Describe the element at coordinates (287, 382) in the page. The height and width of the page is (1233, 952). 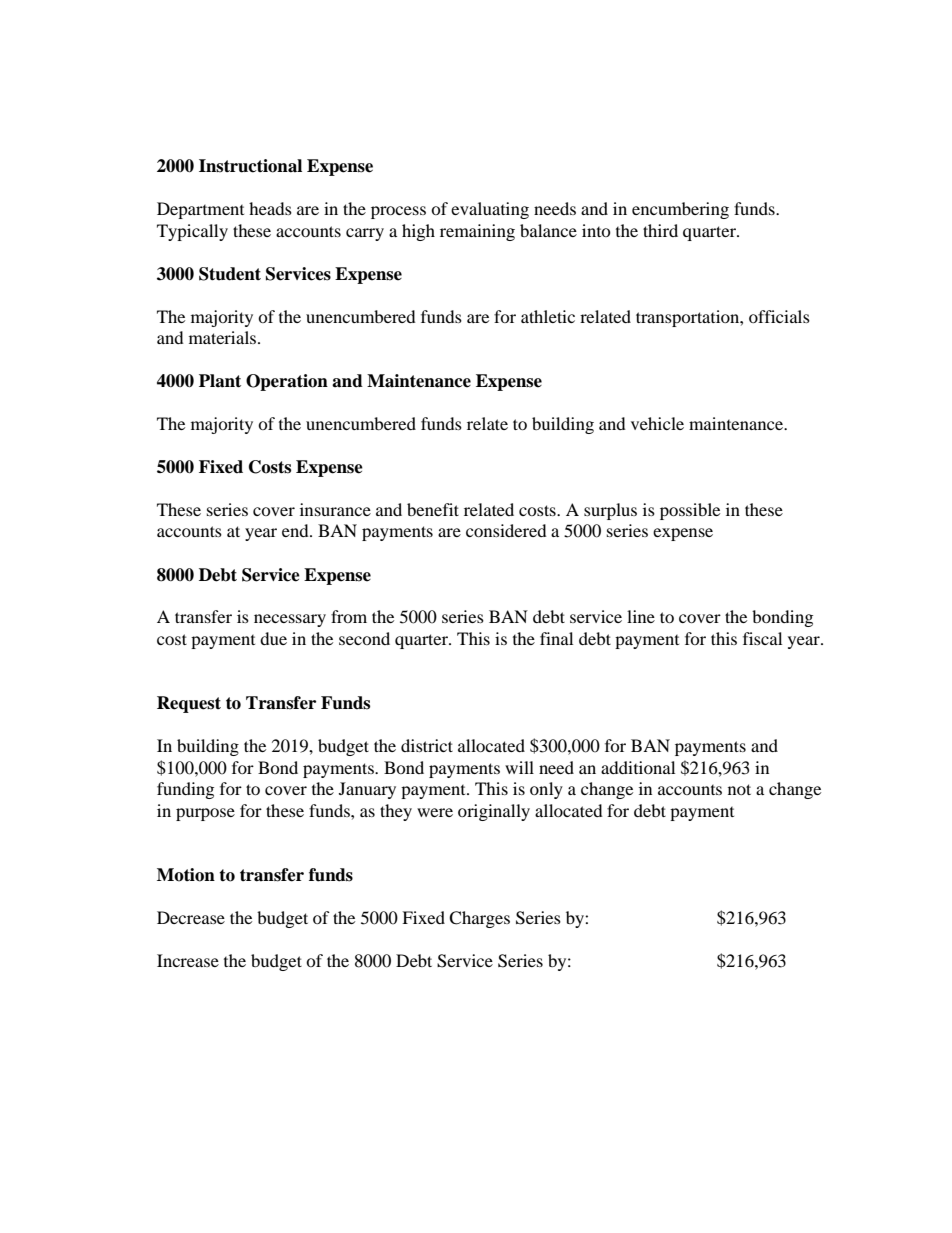
I see `Operation` at that location.
